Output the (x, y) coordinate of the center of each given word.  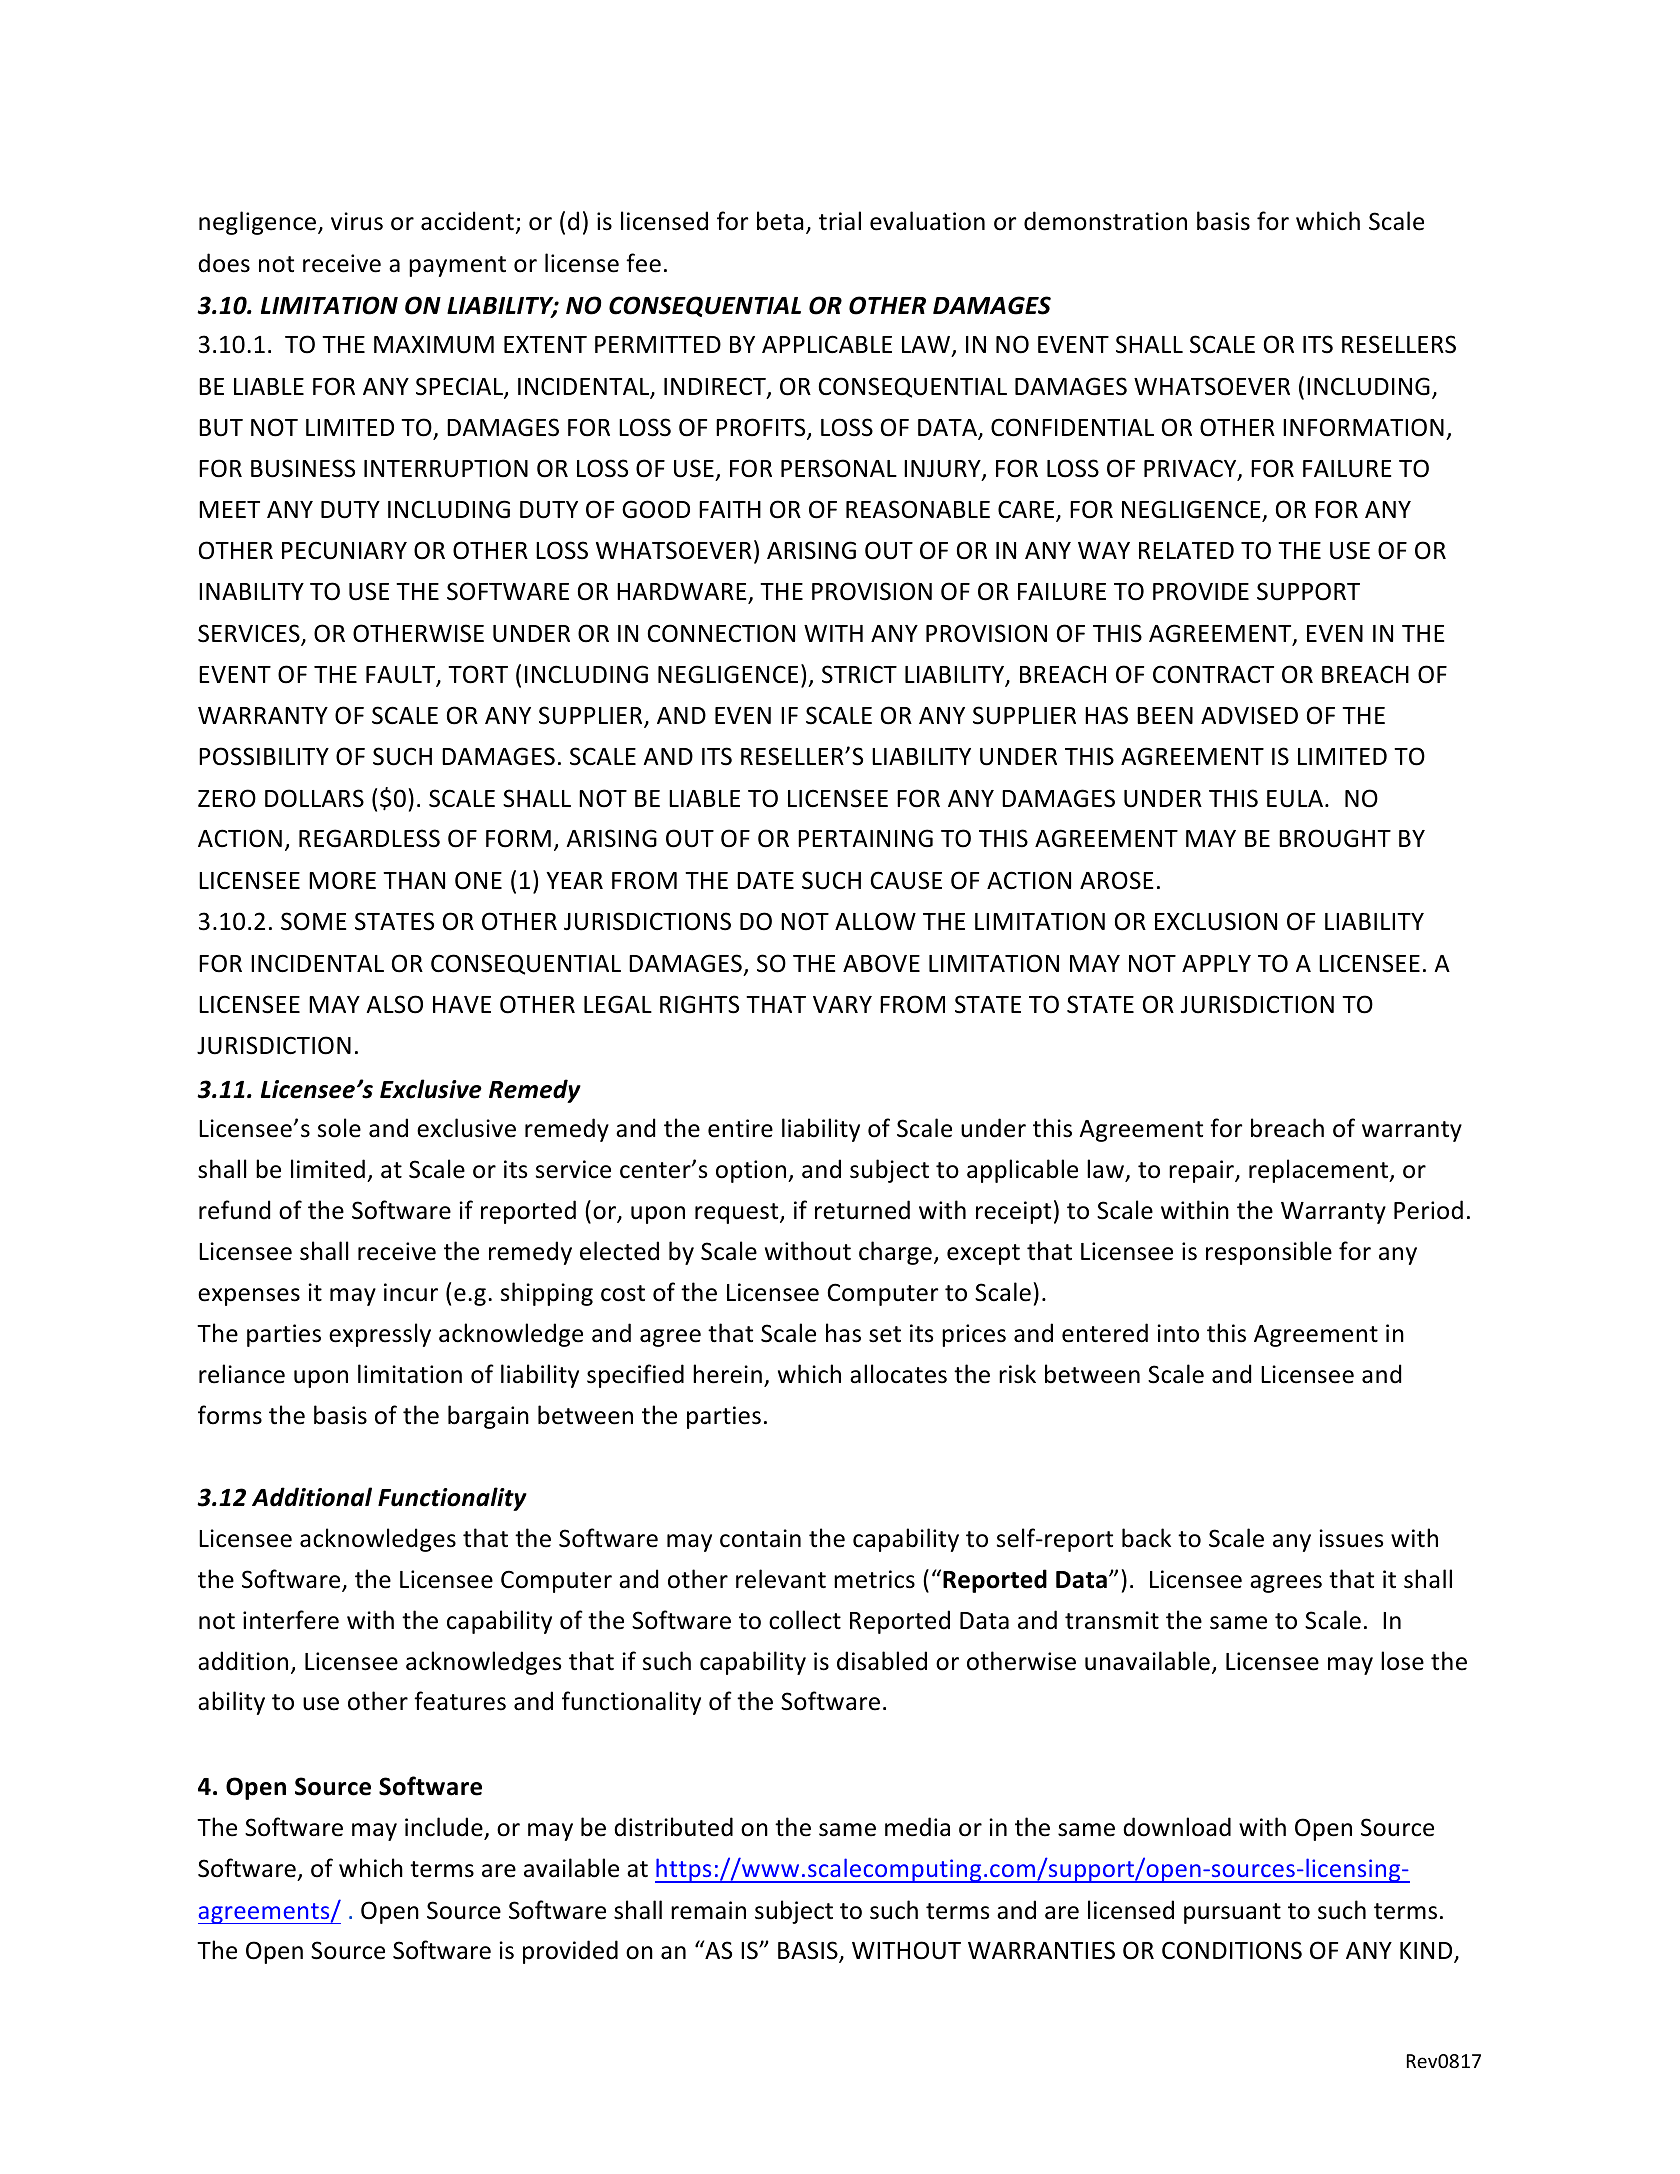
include (445, 1828)
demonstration (1105, 221)
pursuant (1232, 1913)
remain (708, 1910)
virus (357, 221)
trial (840, 221)
